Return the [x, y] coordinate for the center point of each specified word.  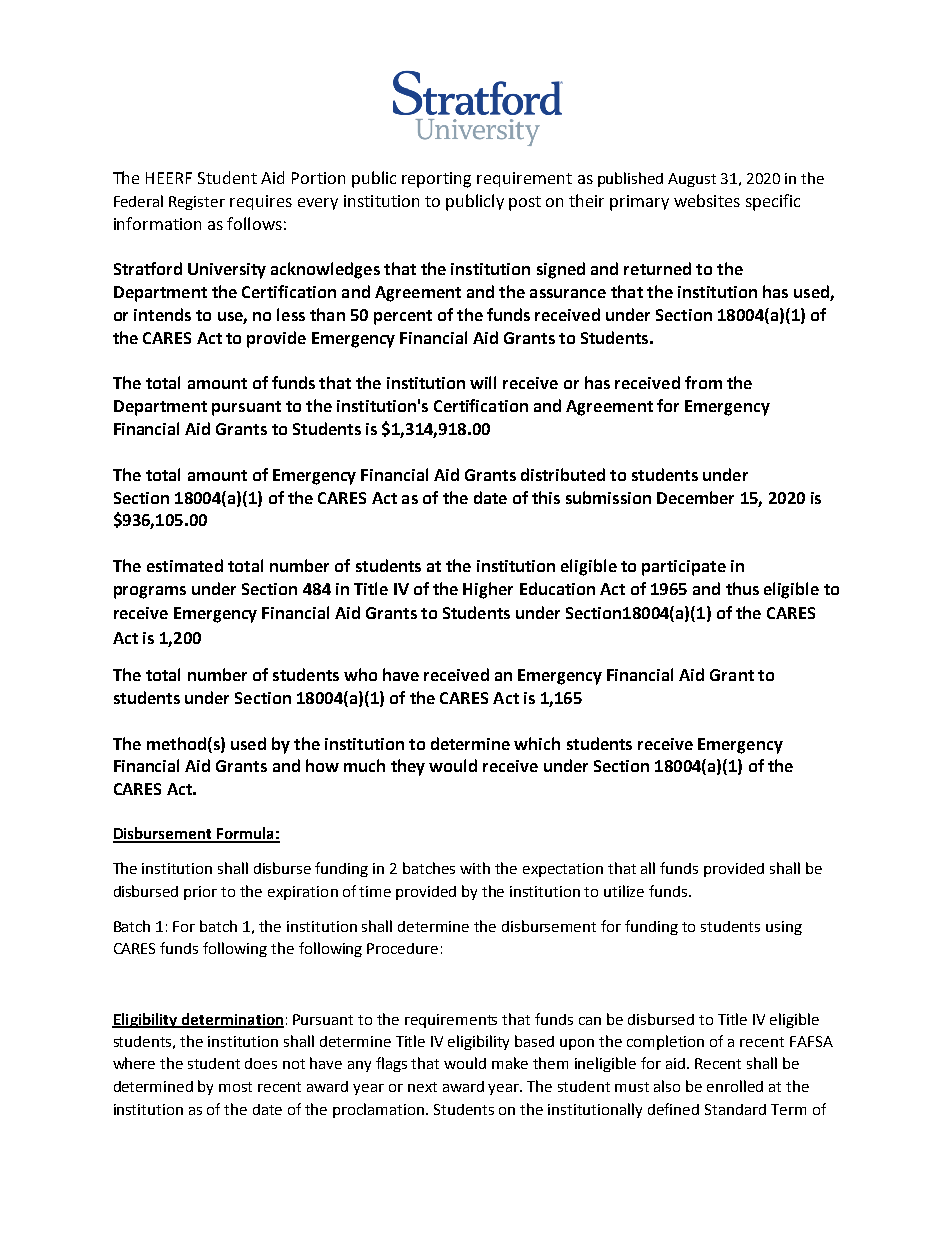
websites [707, 200]
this [546, 497]
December [695, 497]
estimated [185, 565]
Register [197, 203]
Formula [245, 834]
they [408, 767]
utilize [624, 891]
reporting [436, 180]
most [235, 1087]
